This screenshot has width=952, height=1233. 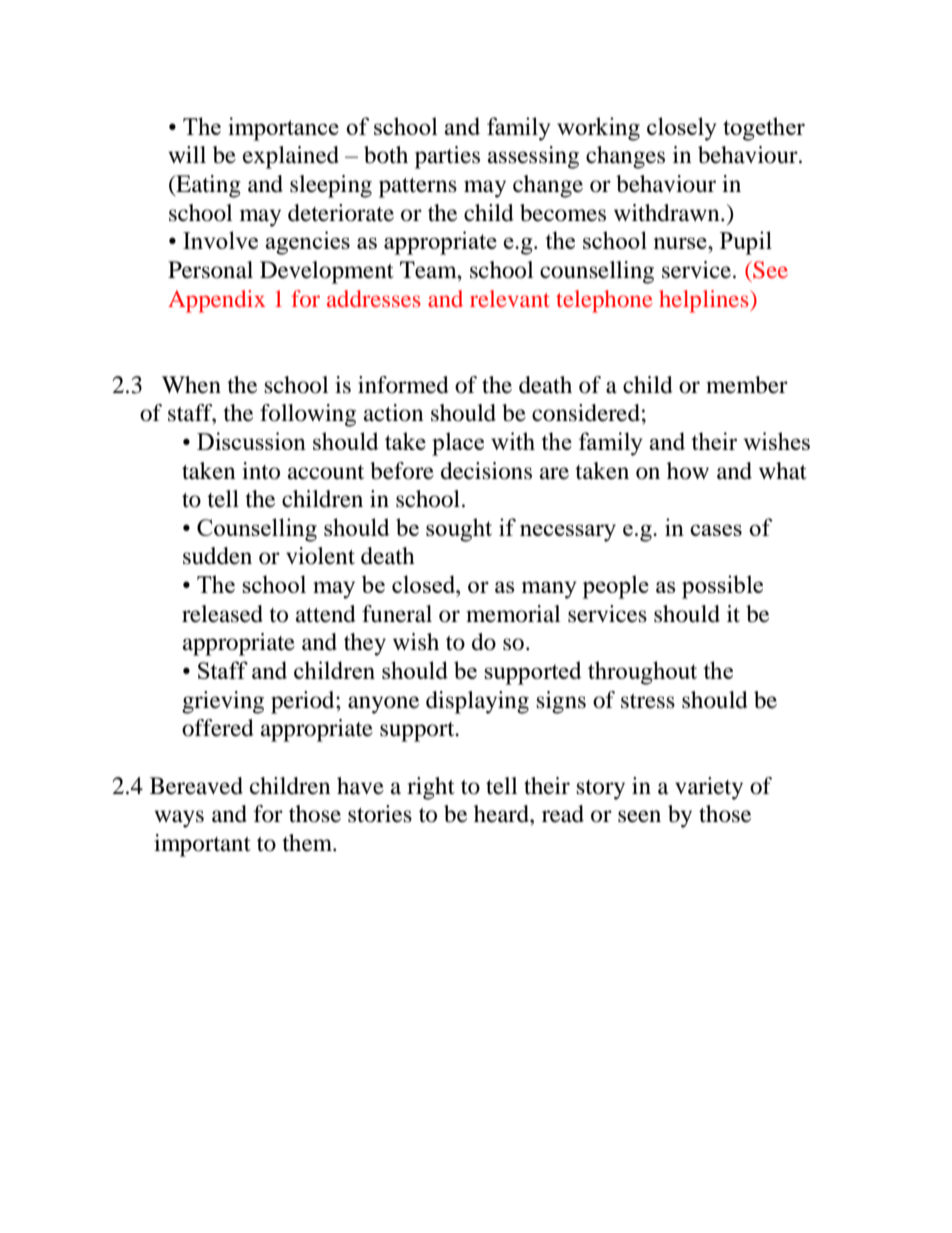 I want to click on right, so click(x=431, y=788).
